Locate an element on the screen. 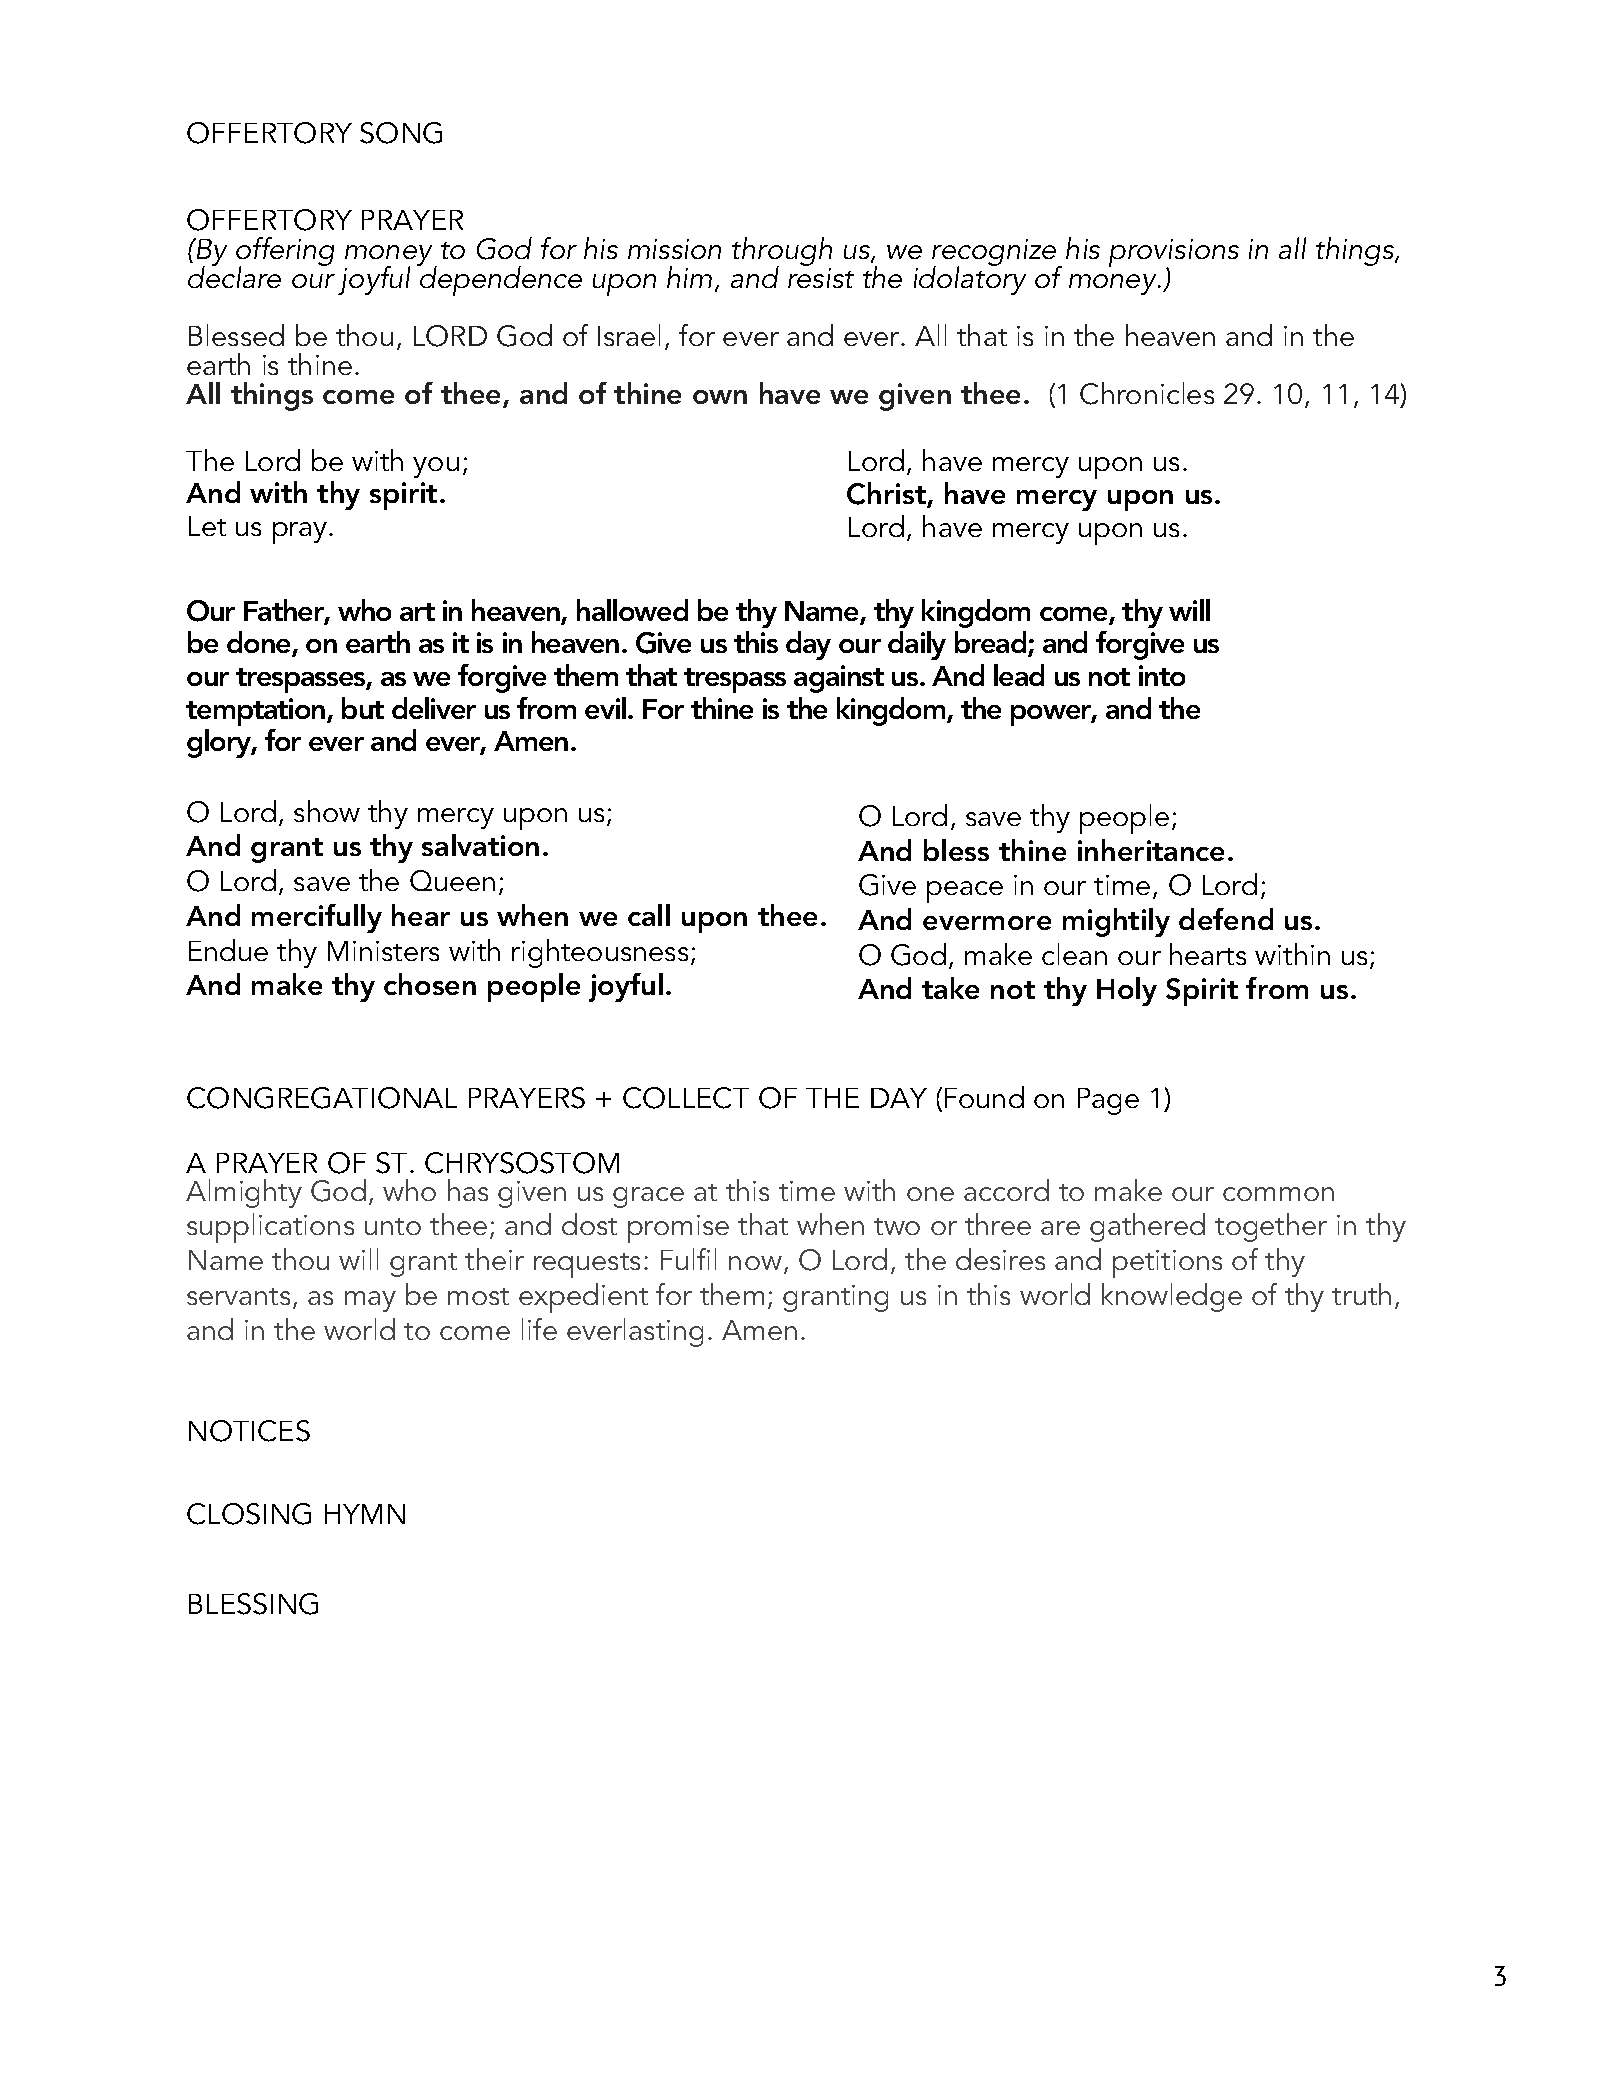 The width and height of the screenshot is (1611, 2084). life is located at coordinates (539, 1329).
